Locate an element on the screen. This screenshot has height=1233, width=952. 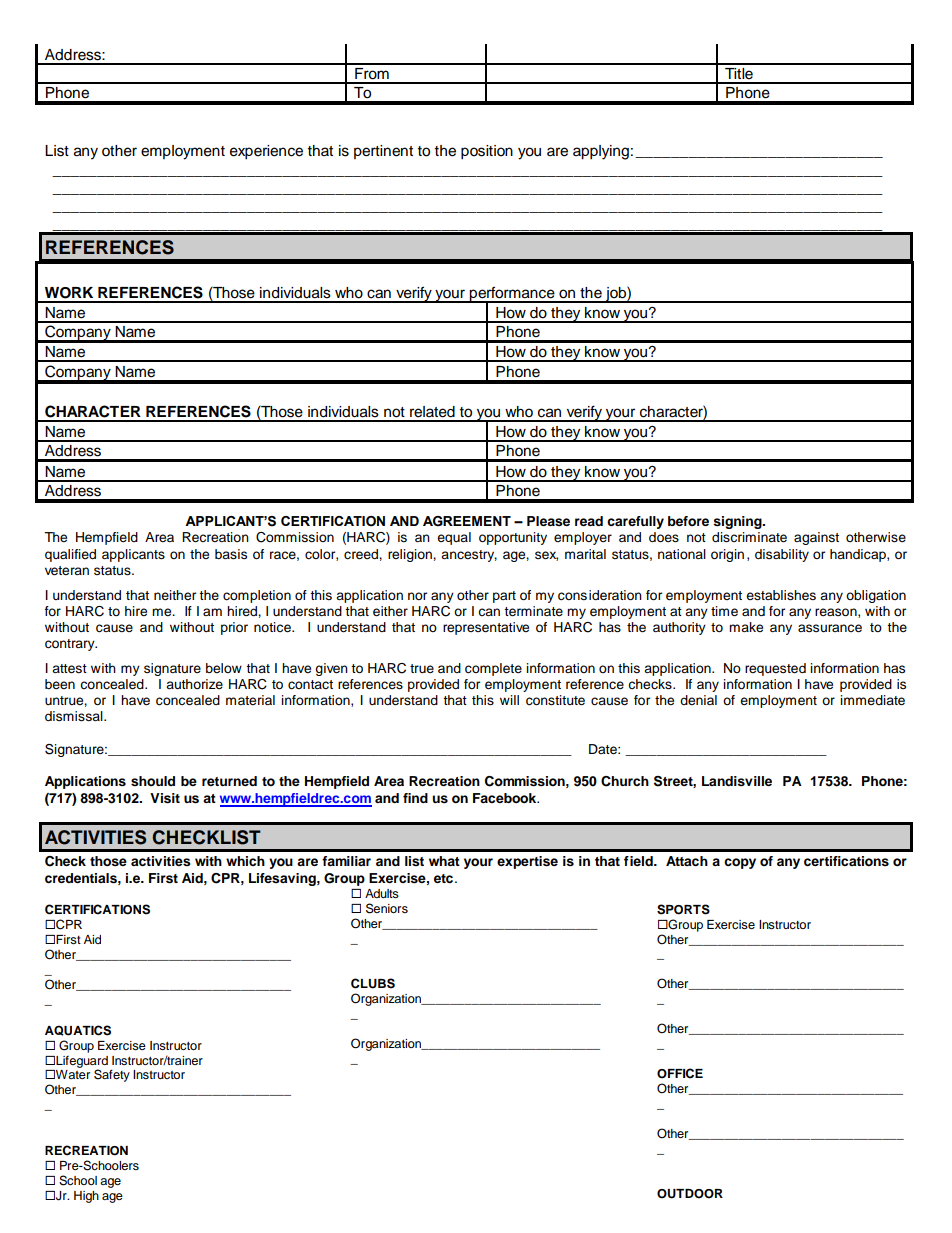
complete is located at coordinates (493, 669).
